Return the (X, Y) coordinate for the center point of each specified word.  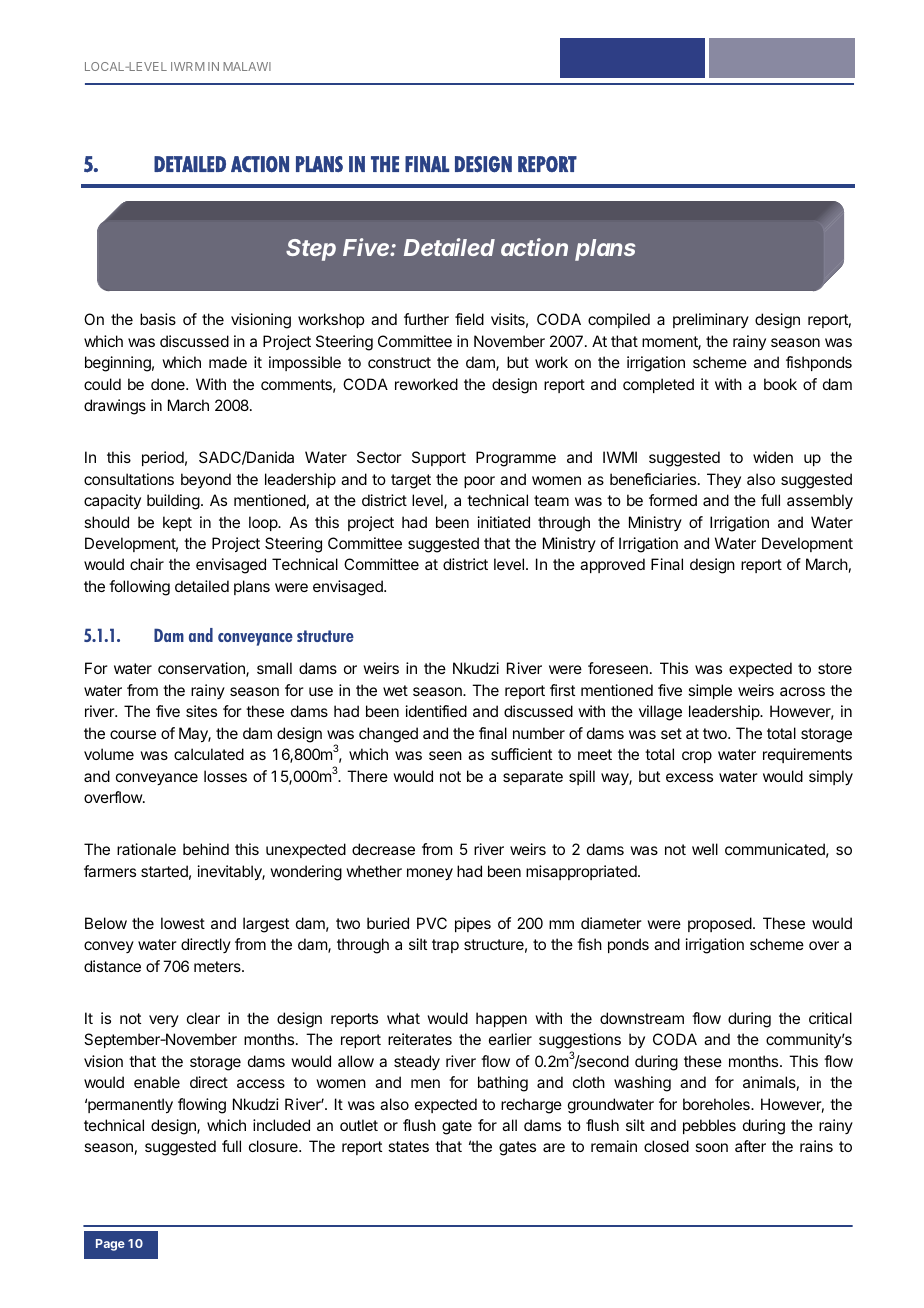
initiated (504, 522)
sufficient (521, 754)
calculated (209, 754)
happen (501, 1019)
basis (158, 319)
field (469, 319)
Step (311, 250)
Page (110, 1245)
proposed (720, 924)
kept (177, 523)
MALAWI (247, 66)
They (724, 480)
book (780, 384)
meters (218, 966)
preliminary (711, 320)
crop (697, 757)
